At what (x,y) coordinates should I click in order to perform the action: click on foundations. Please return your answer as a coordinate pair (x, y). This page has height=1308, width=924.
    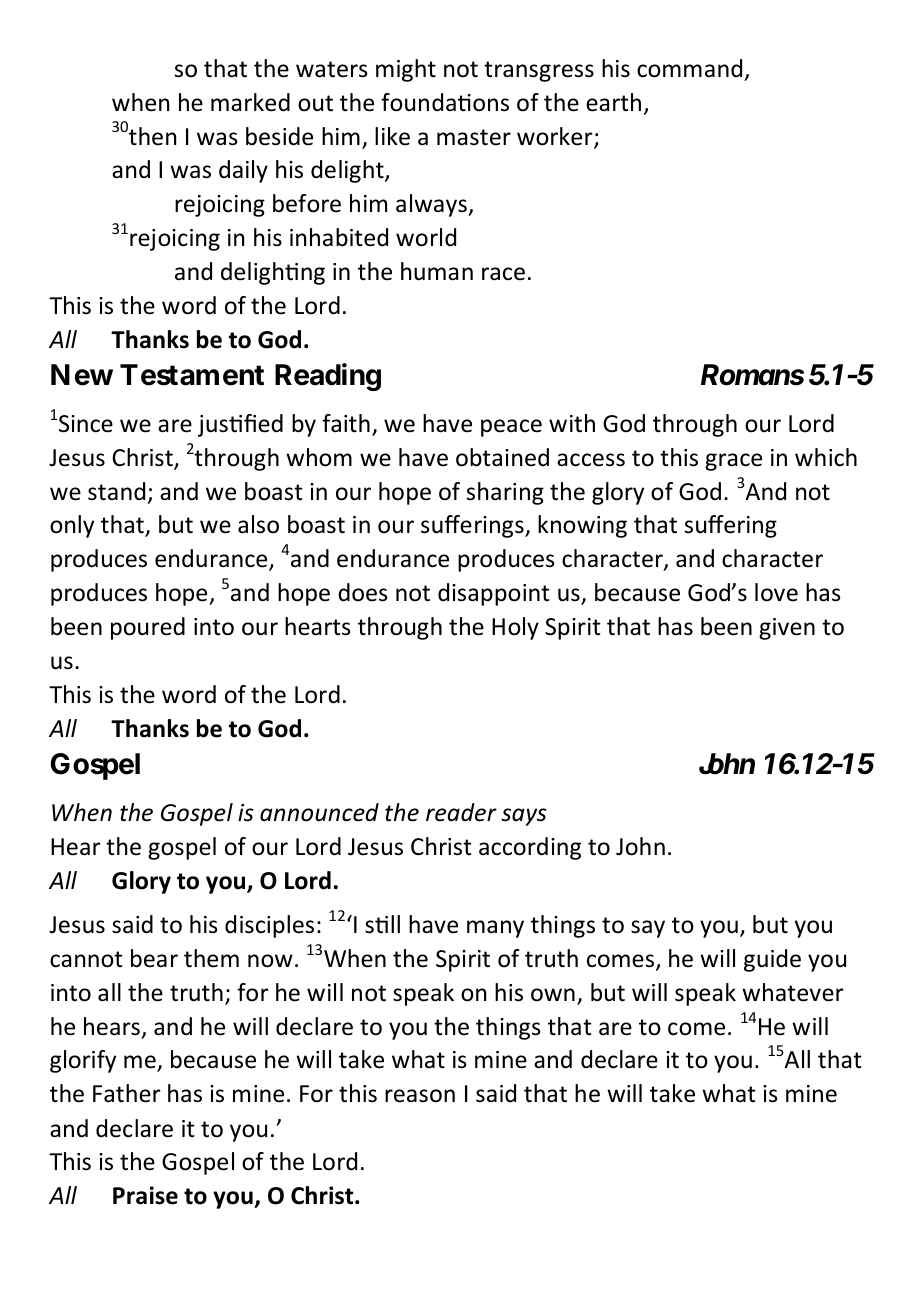
    Looking at the image, I should click on (445, 102).
